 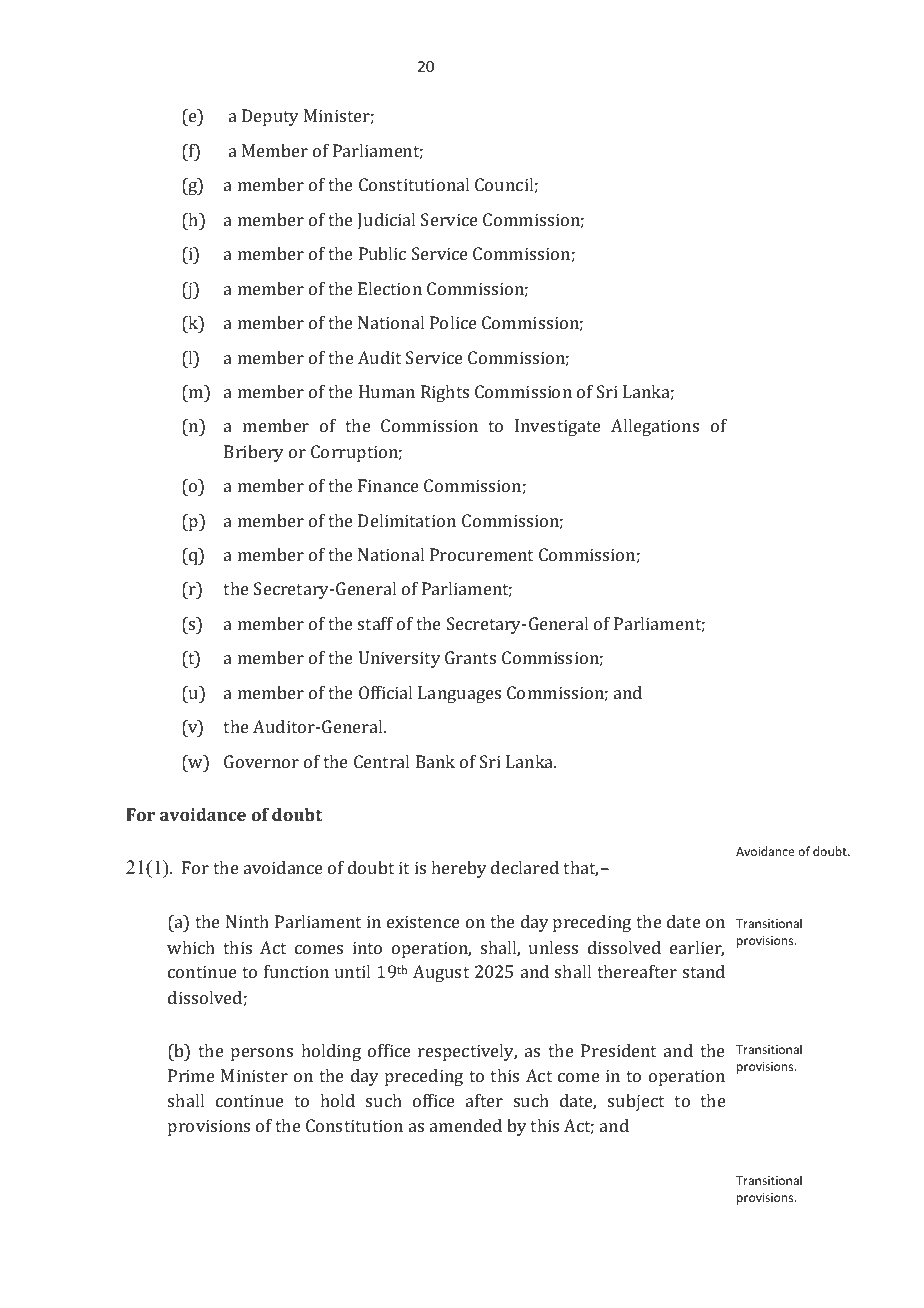 What do you see at coordinates (655, 427) in the image?
I see `Allegations` at bounding box center [655, 427].
